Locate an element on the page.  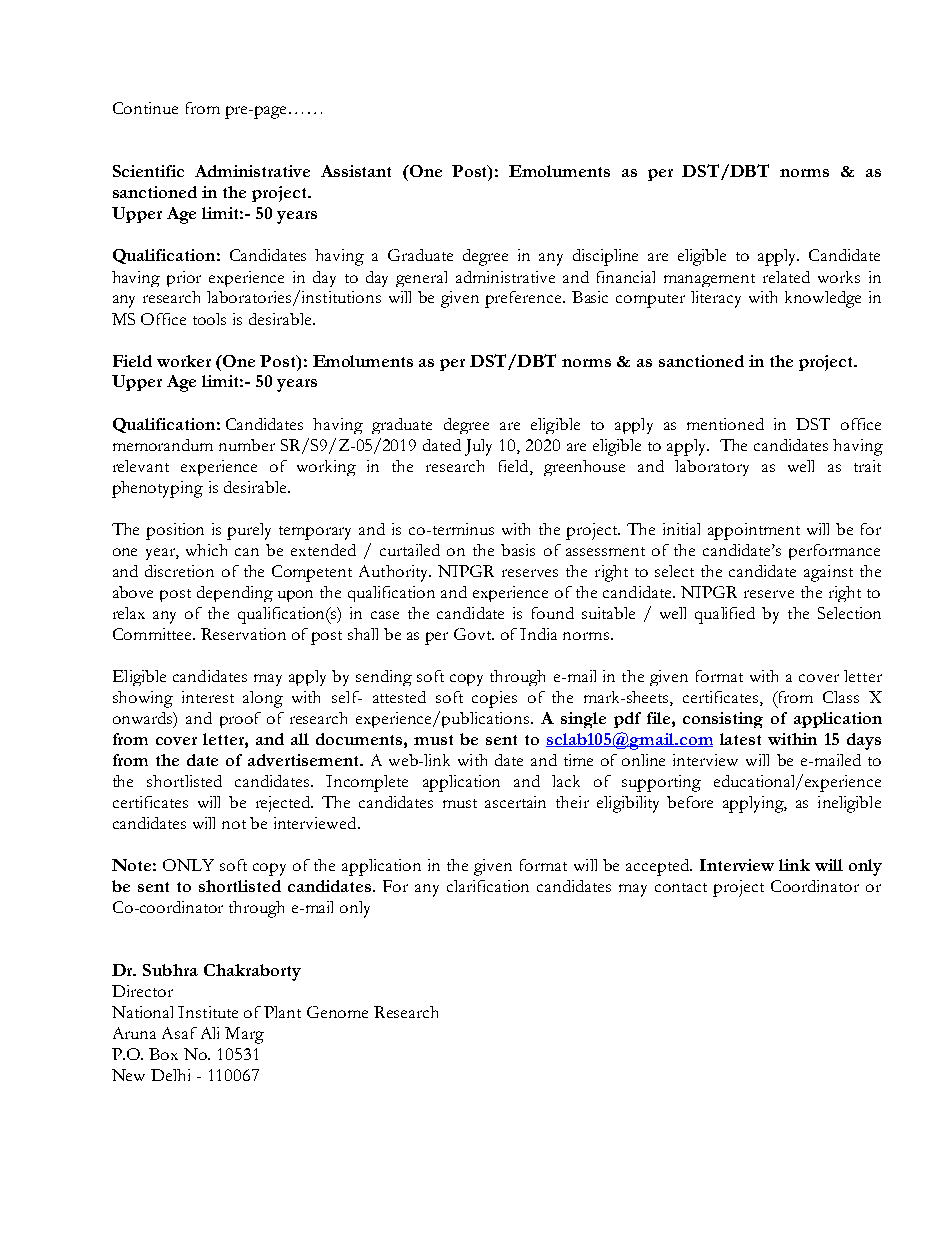
related is located at coordinates (786, 277).
